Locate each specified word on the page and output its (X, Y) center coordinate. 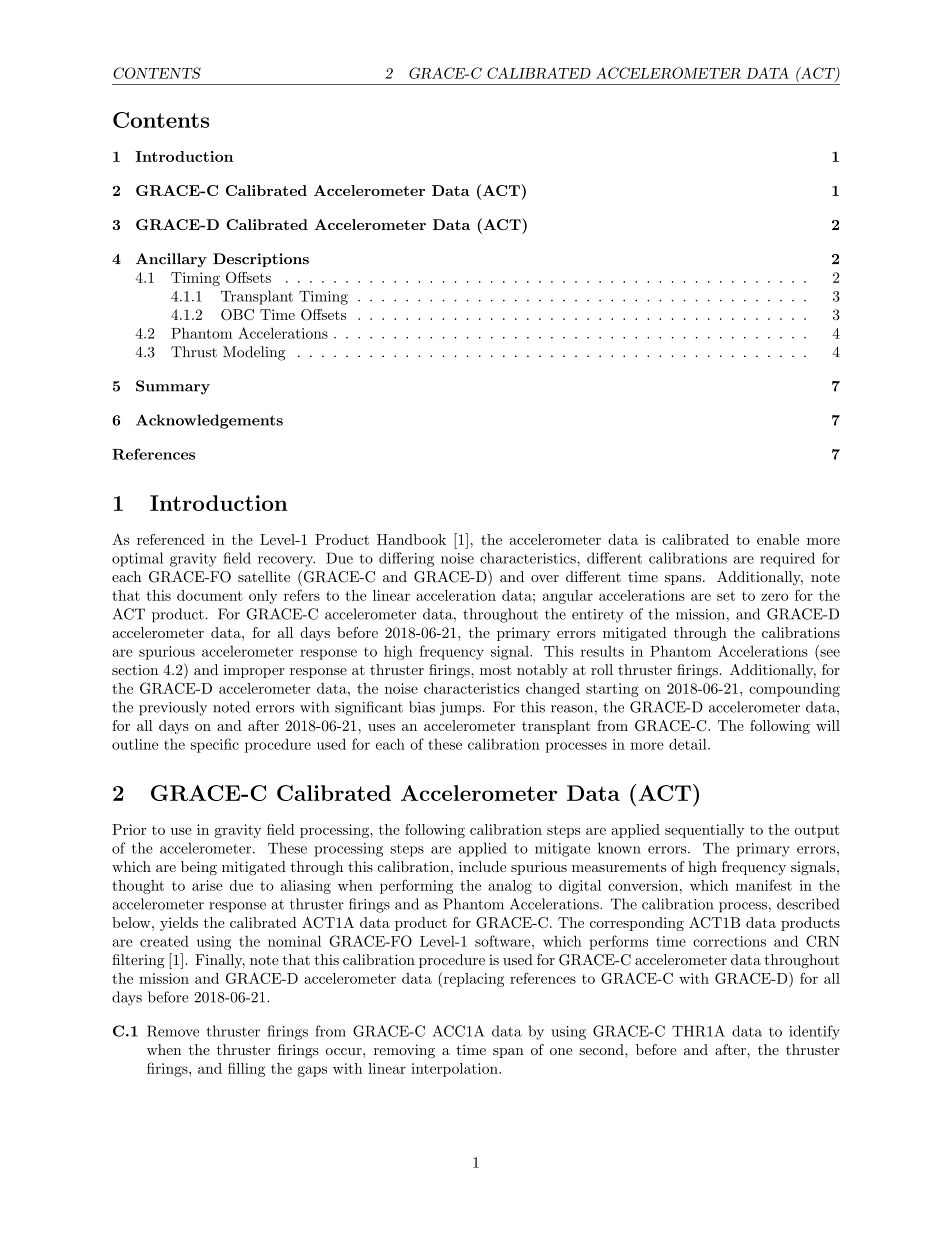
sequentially (704, 831)
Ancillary (171, 260)
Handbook (411, 539)
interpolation (455, 1070)
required (787, 559)
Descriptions (261, 260)
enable (778, 539)
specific (215, 745)
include (482, 866)
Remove (173, 1031)
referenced (171, 539)
